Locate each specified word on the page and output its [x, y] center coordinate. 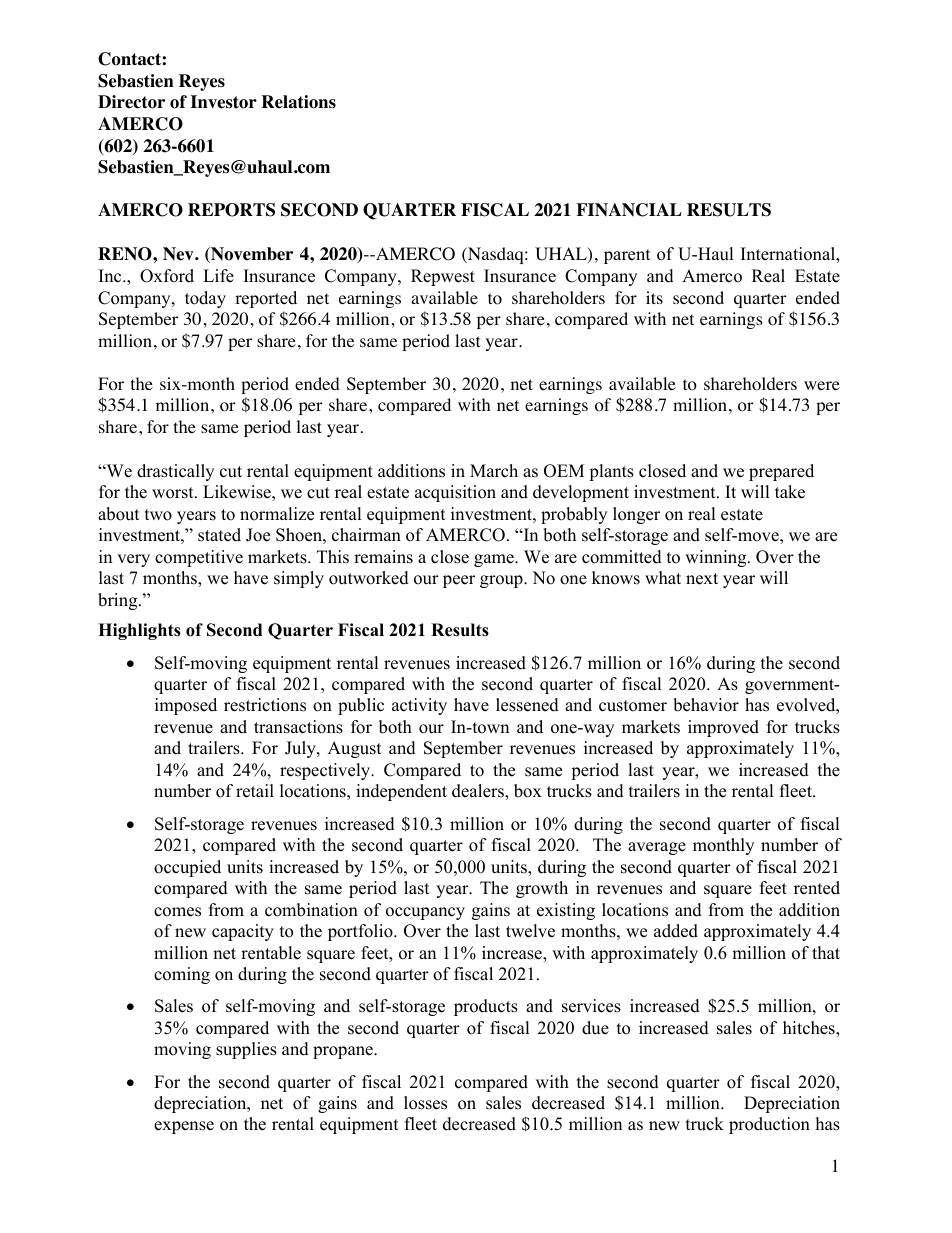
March [494, 471]
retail [255, 791]
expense [184, 1127]
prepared [781, 472]
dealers [479, 792]
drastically [175, 472]
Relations [298, 102]
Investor [223, 102]
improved [723, 728]
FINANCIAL [629, 210]
